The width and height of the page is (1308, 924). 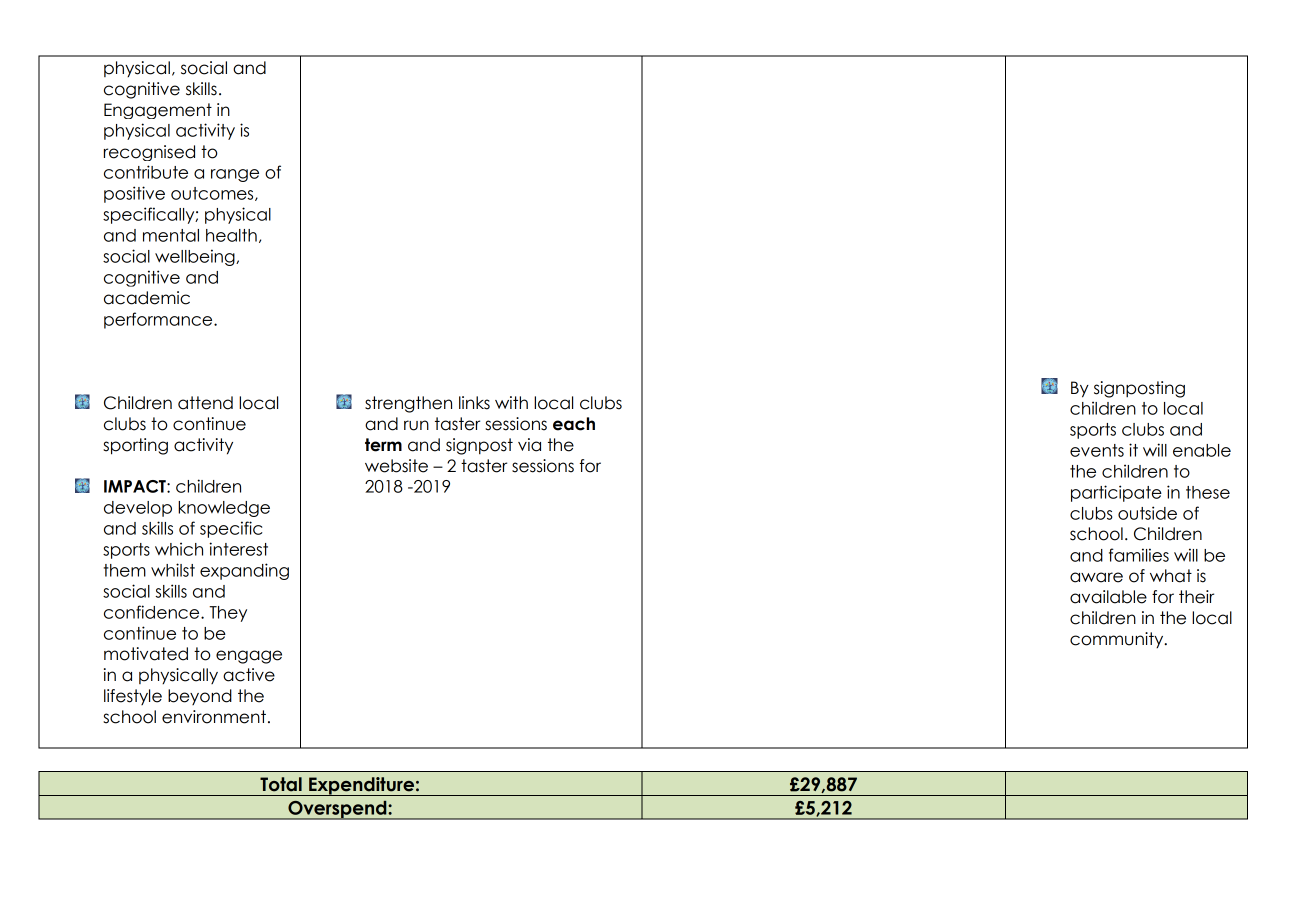 What do you see at coordinates (213, 194) in the page?
I see `outcomes` at bounding box center [213, 194].
